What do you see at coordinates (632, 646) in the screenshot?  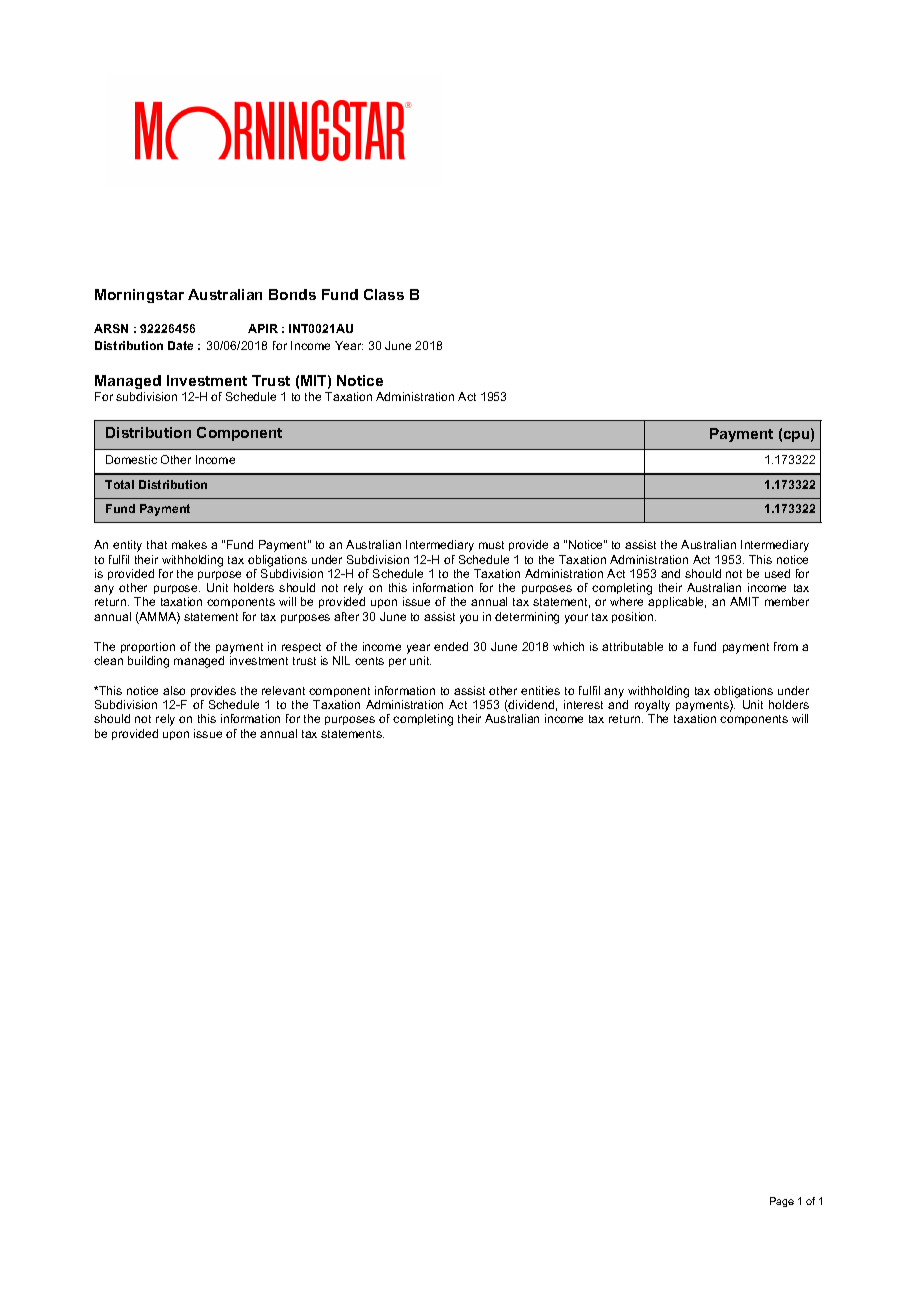 I see `attributable` at bounding box center [632, 646].
